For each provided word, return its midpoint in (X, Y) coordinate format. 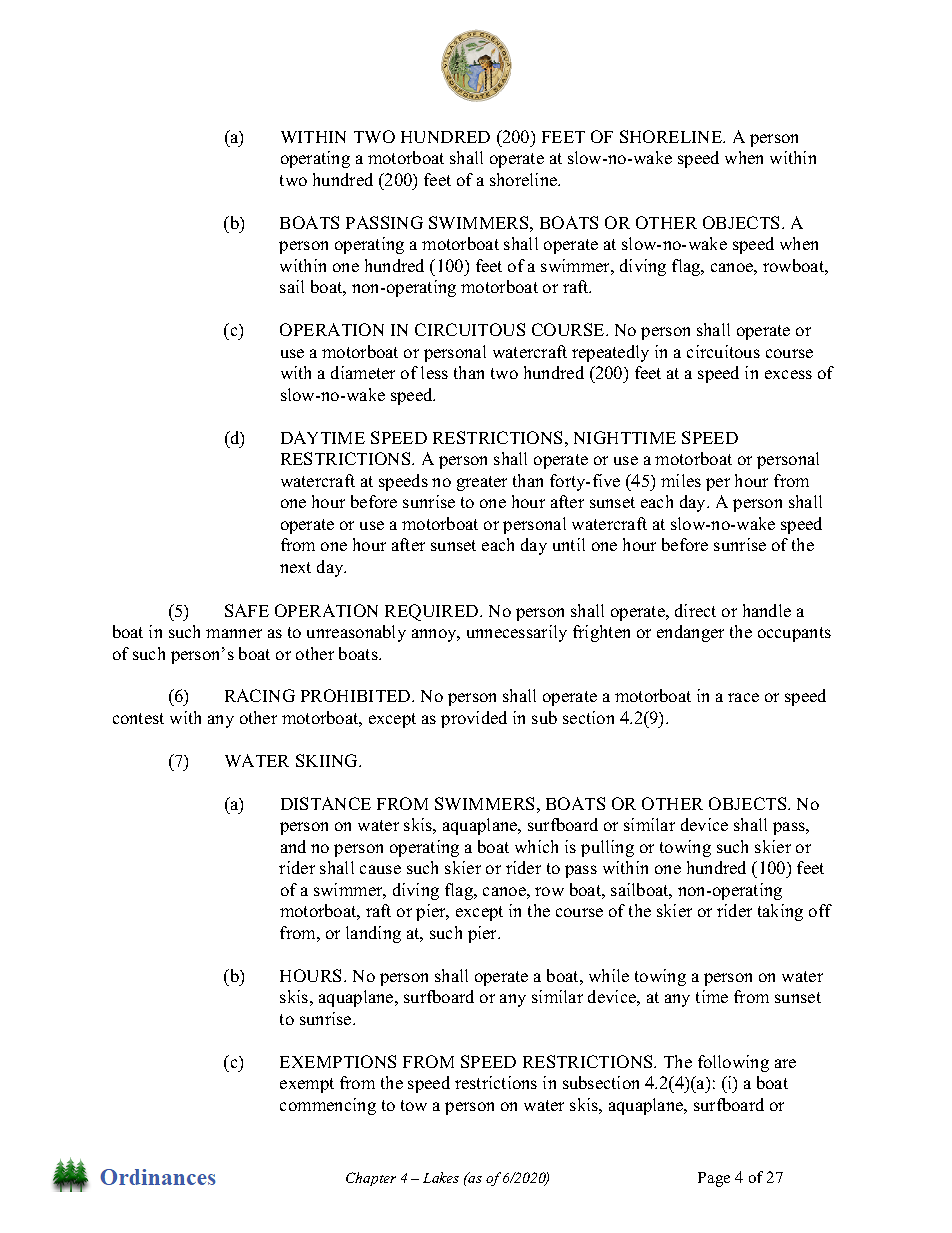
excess (788, 374)
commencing (328, 1106)
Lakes (441, 1177)
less (434, 372)
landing (373, 934)
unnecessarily (517, 633)
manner (234, 633)
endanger (690, 633)
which (536, 846)
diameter (363, 372)
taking (780, 912)
